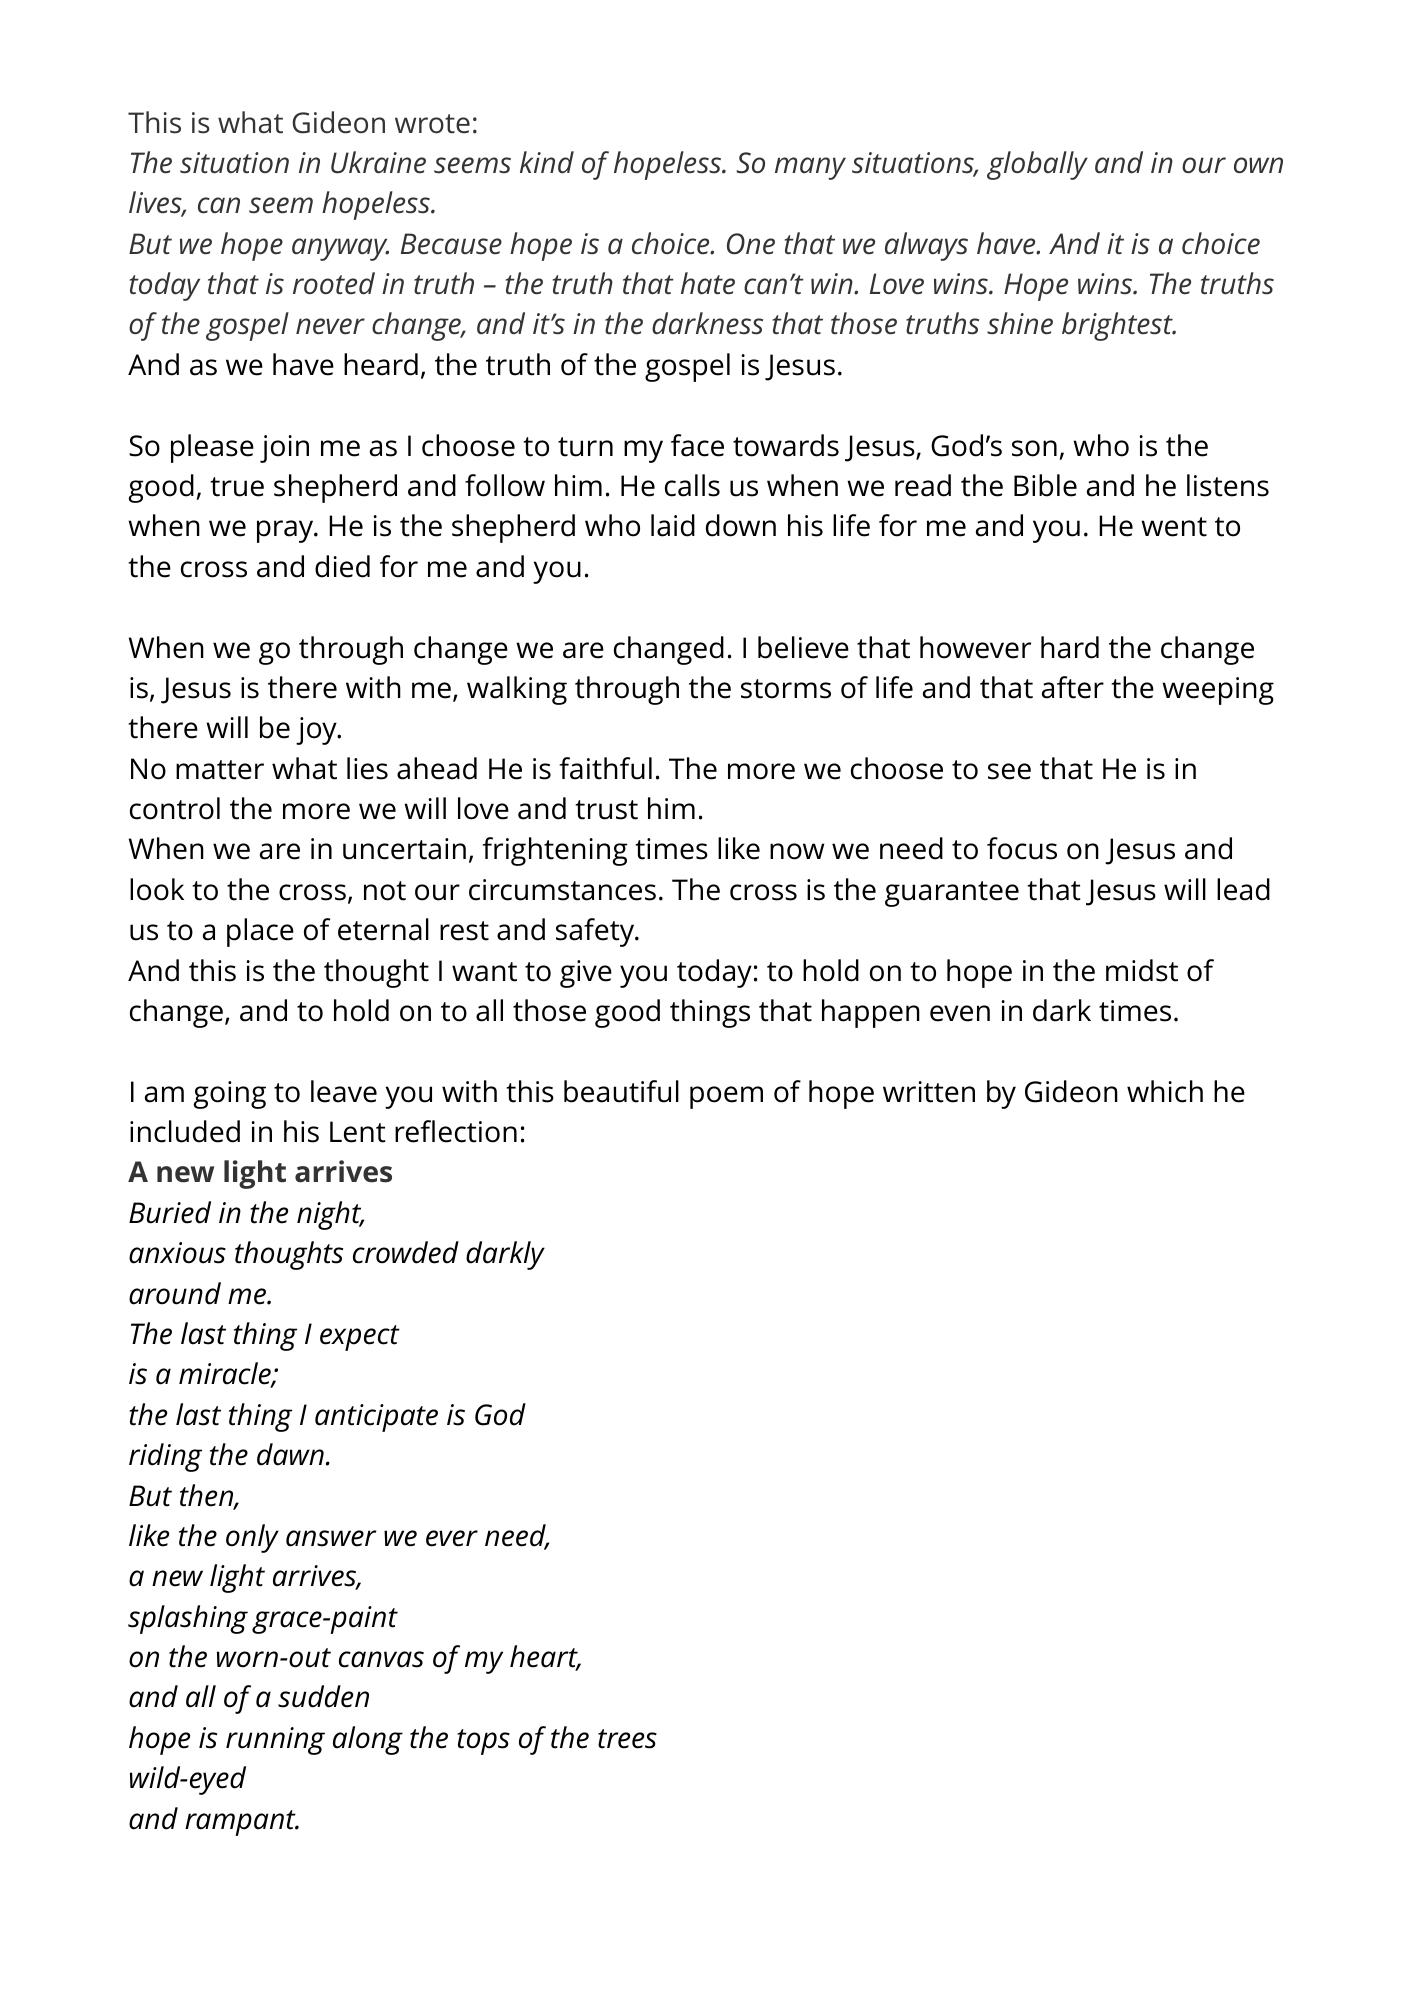  I want to click on heart, so click(545, 1657).
